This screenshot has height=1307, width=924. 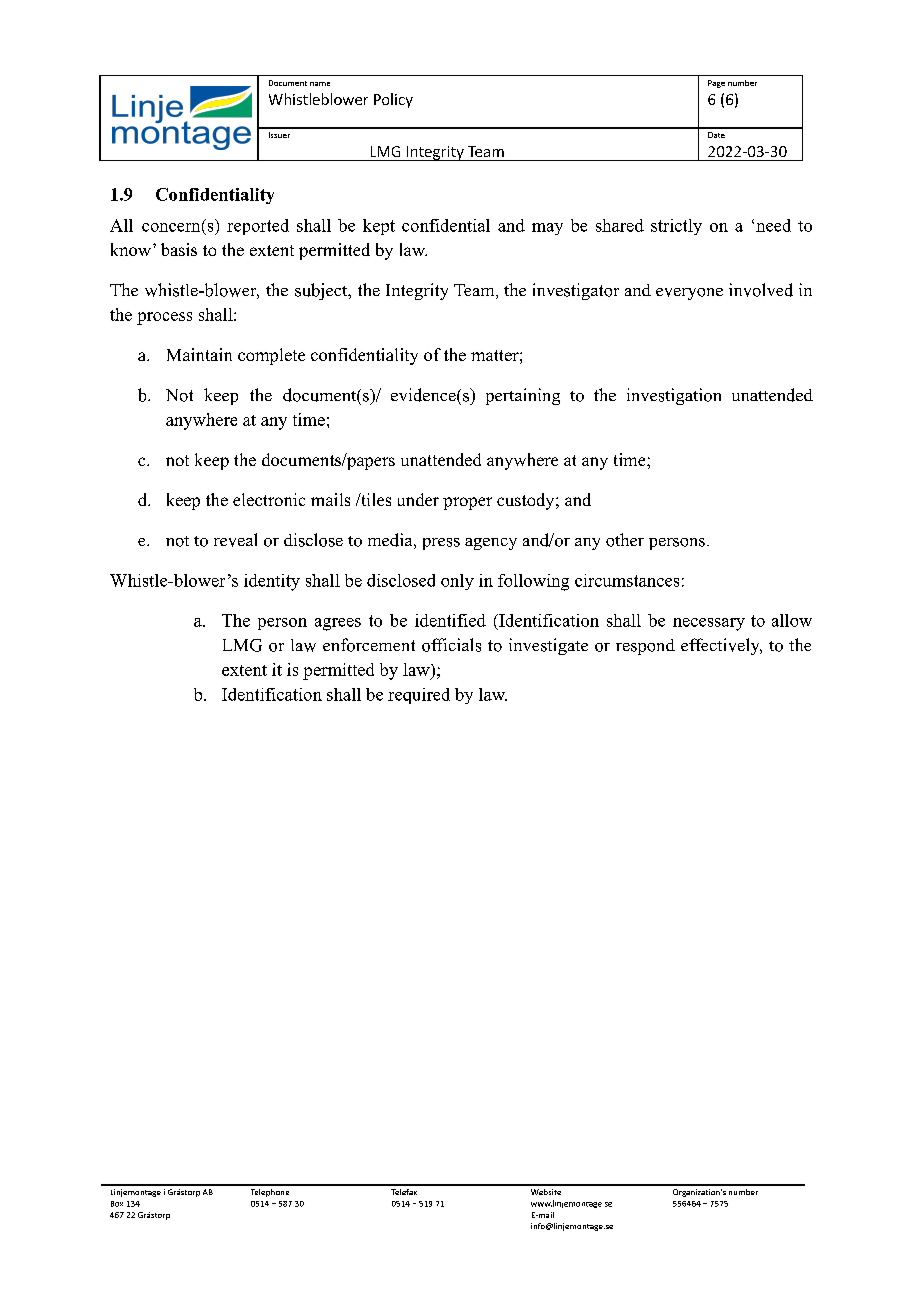 I want to click on Policy, so click(x=393, y=100).
